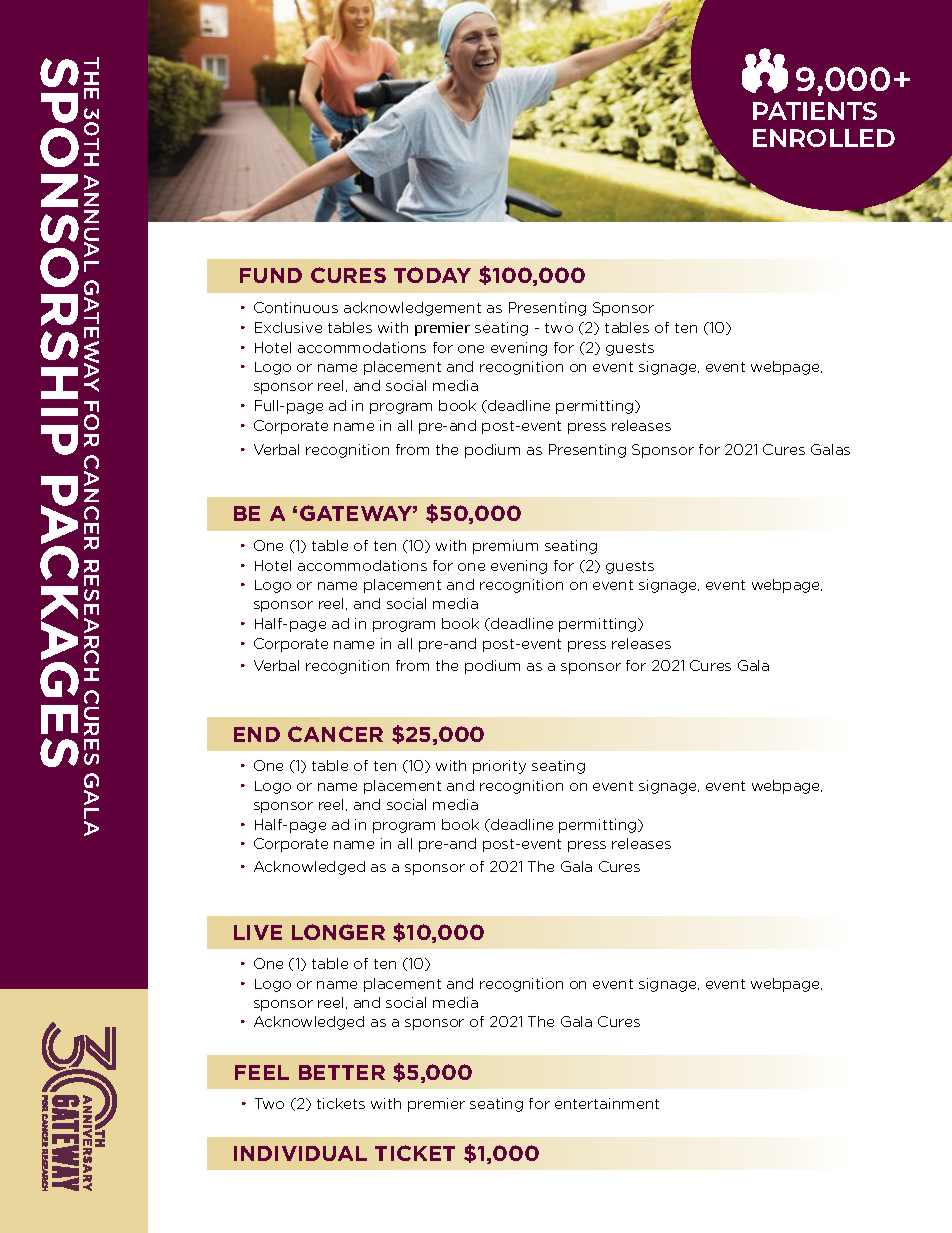  Describe the element at coordinates (257, 734) in the screenshot. I see `END` at that location.
